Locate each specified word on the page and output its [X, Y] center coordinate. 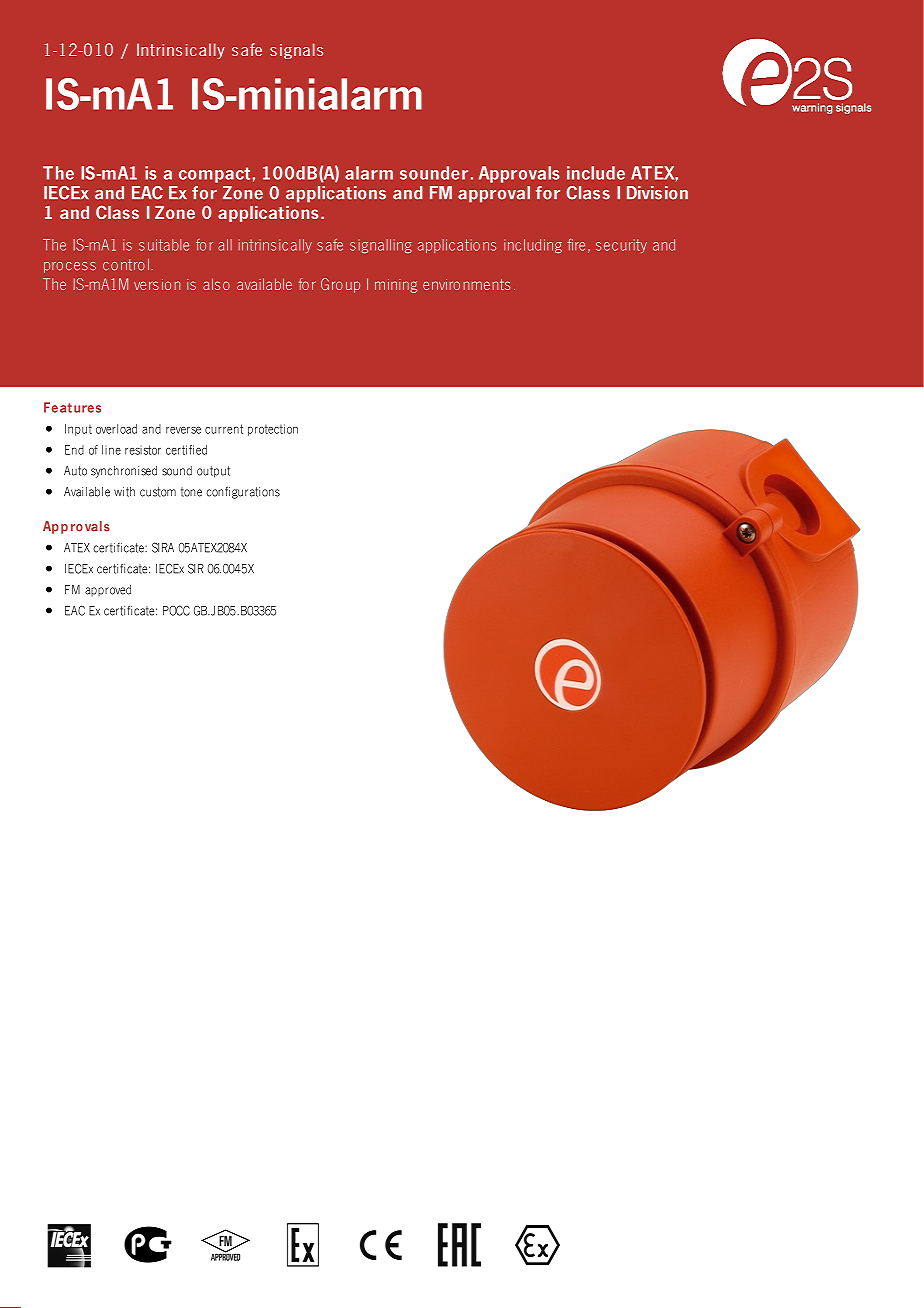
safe [330, 245]
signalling [381, 246]
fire [576, 245]
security [621, 246]
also [216, 284]
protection [273, 430]
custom [158, 492]
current [224, 429]
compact [214, 175]
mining [396, 286]
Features [72, 407]
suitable [164, 245]
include [596, 173]
